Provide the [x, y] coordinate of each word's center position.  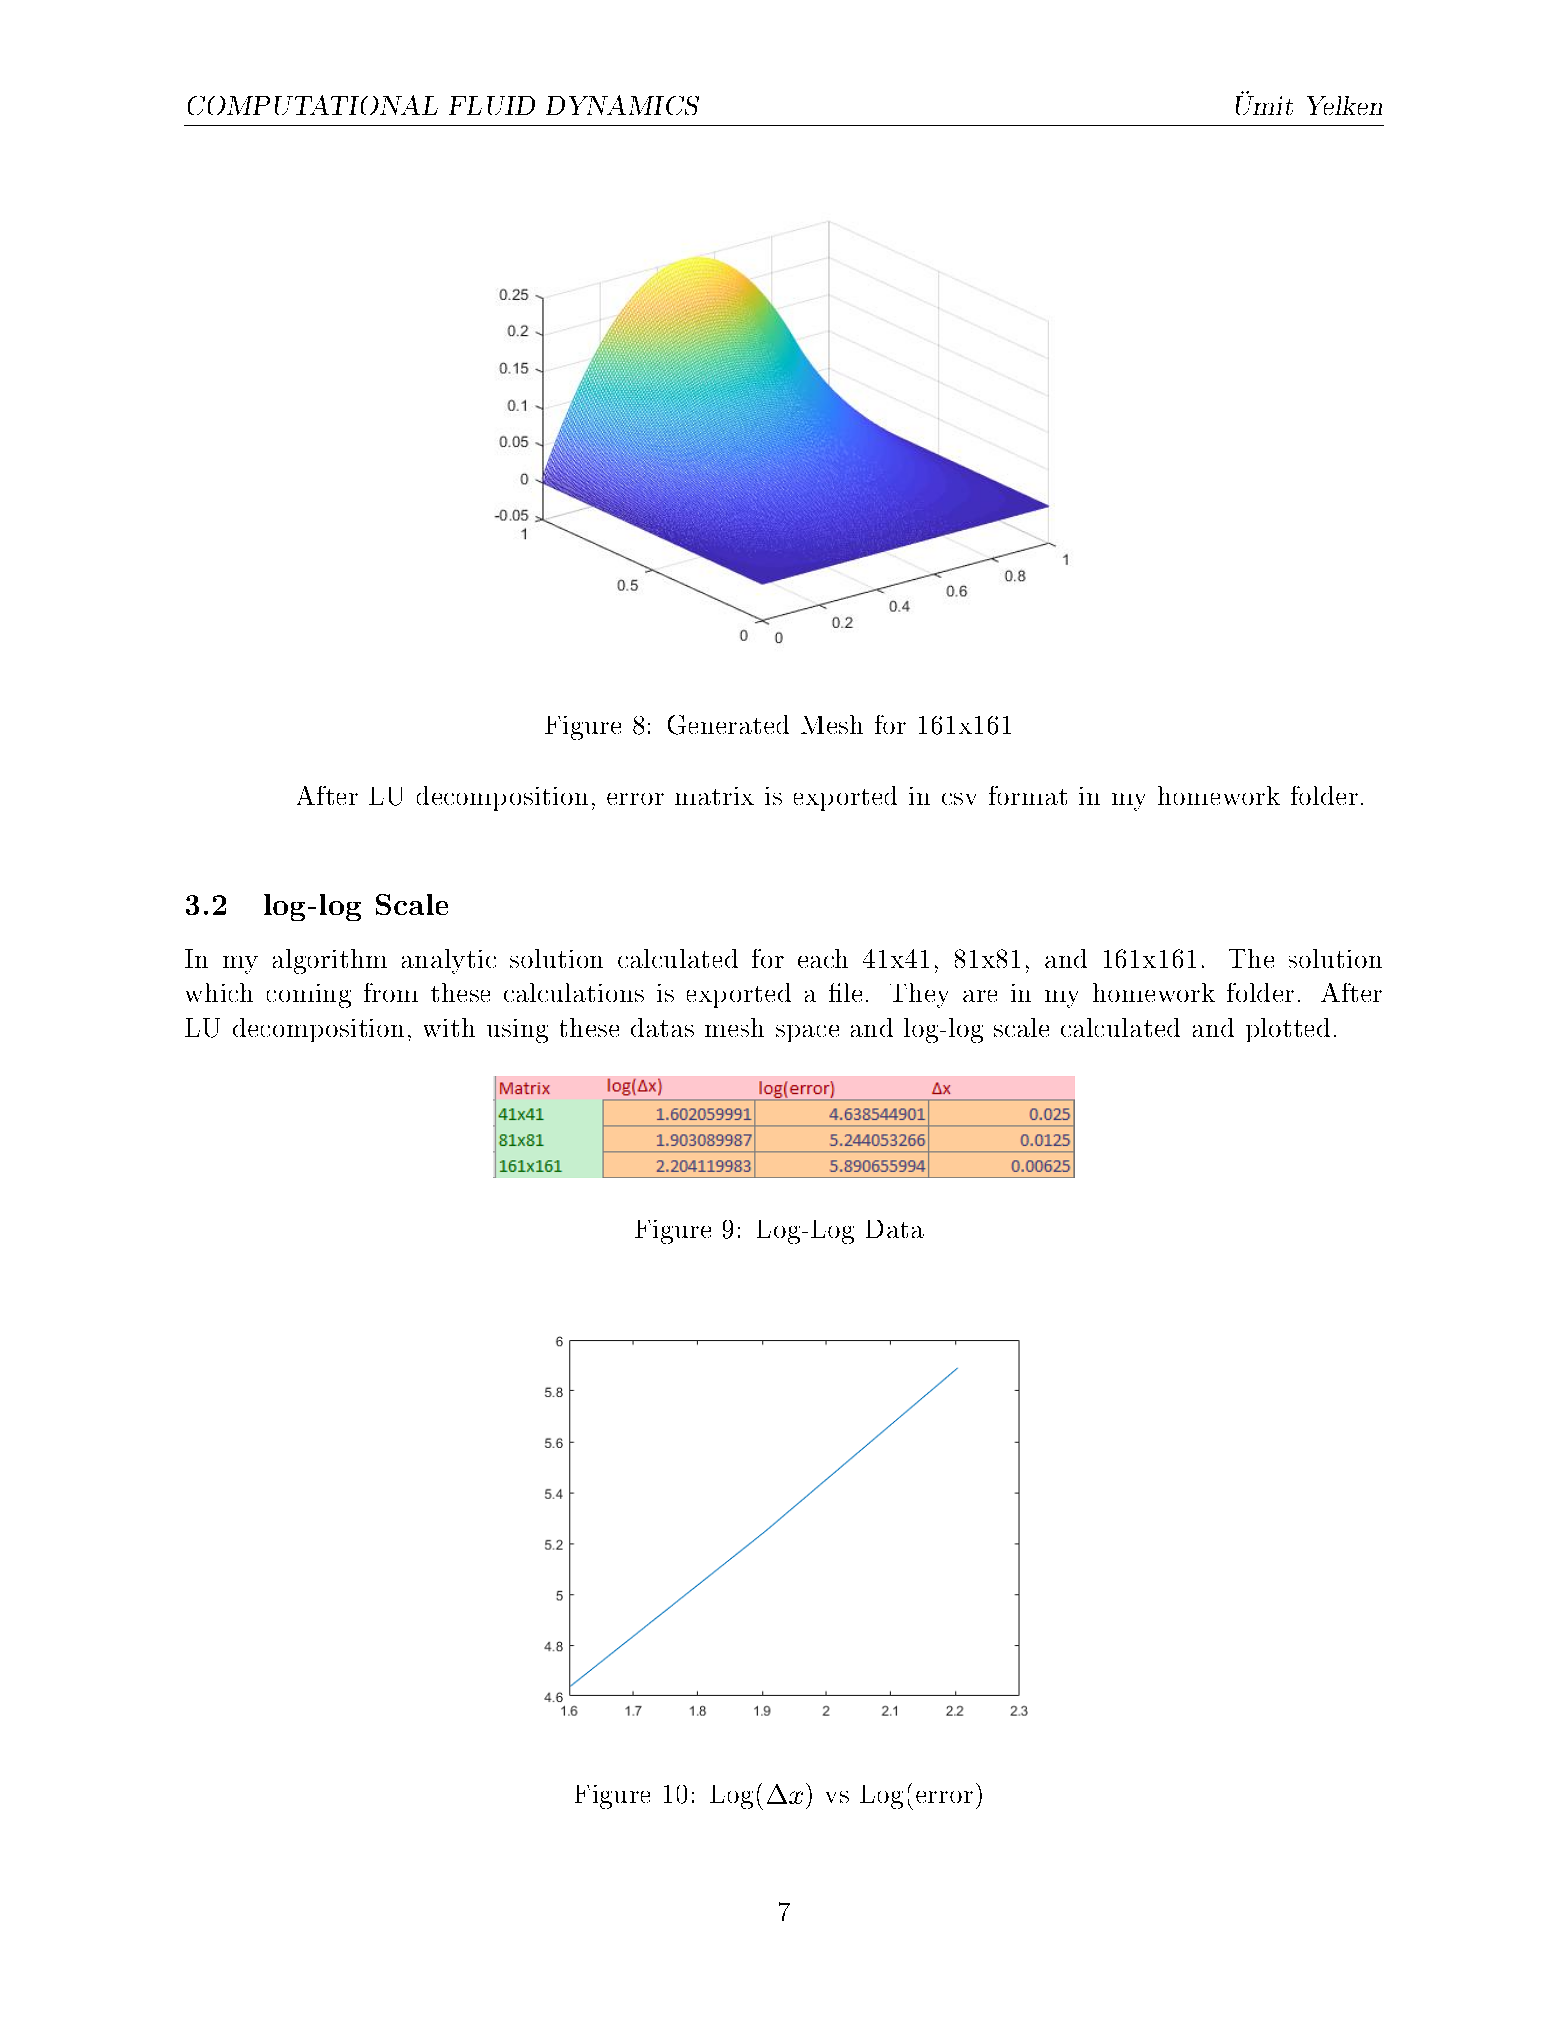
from [391, 992]
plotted [1288, 1030]
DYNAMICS [622, 105]
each [823, 958]
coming [309, 996]
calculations [574, 992]
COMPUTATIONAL [313, 105]
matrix [714, 796]
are [980, 996]
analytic [449, 961]
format [1028, 795]
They [919, 995]
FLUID [492, 105]
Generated [728, 725]
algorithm [330, 961]
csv [959, 799]
